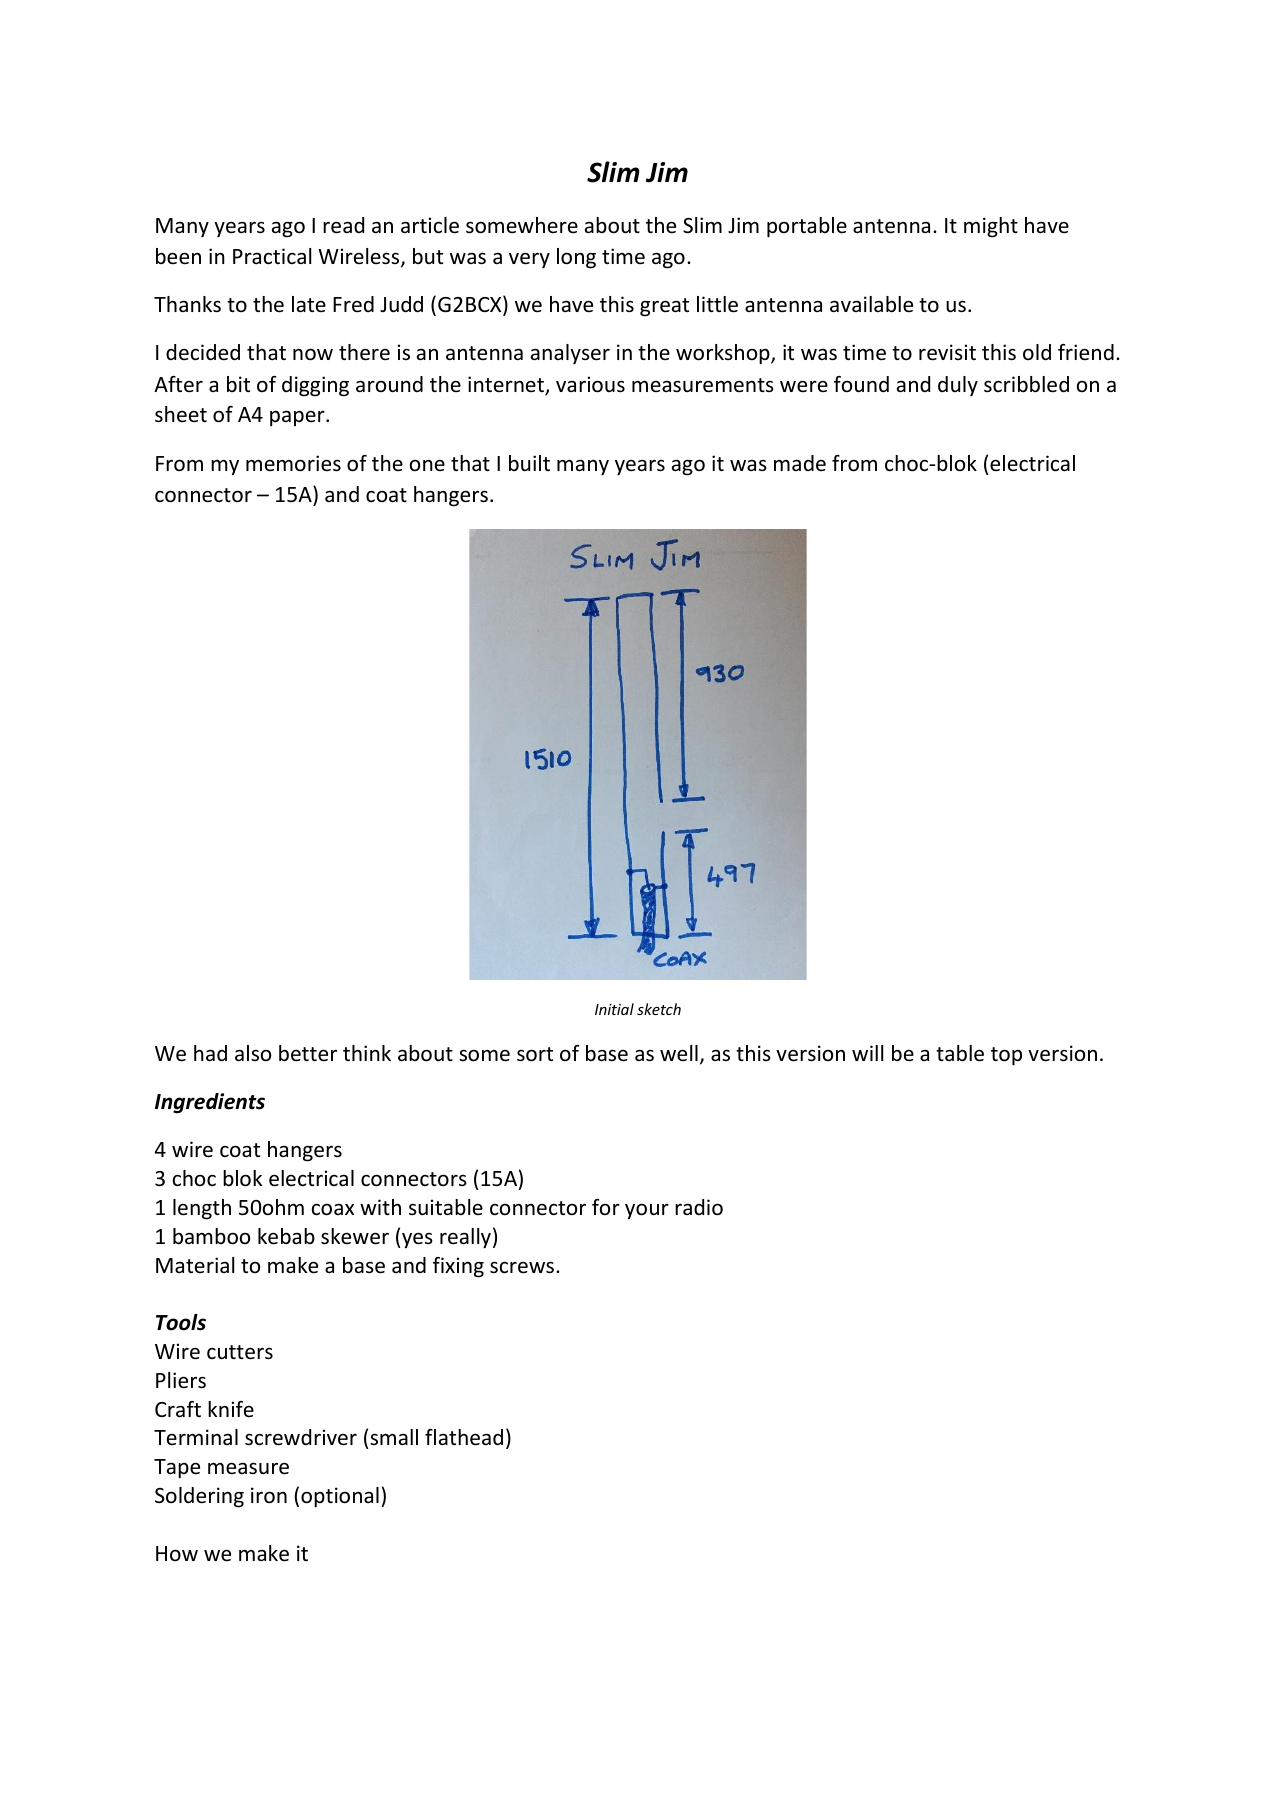 Image resolution: width=1276 pixels, height=1805 pixels. Describe the element at coordinates (529, 463) in the image. I see `built` at that location.
